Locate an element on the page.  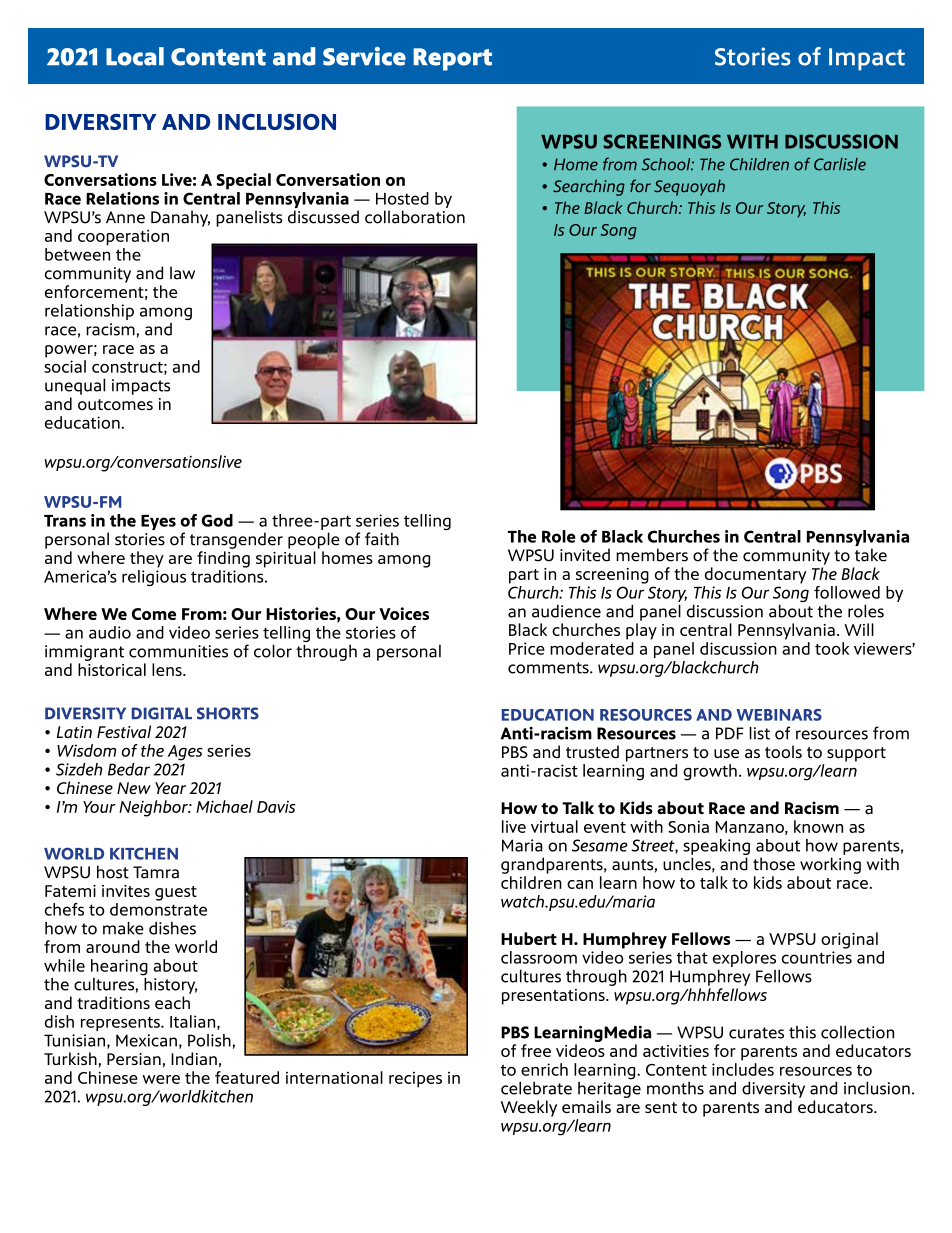
were is located at coordinates (161, 1079).
